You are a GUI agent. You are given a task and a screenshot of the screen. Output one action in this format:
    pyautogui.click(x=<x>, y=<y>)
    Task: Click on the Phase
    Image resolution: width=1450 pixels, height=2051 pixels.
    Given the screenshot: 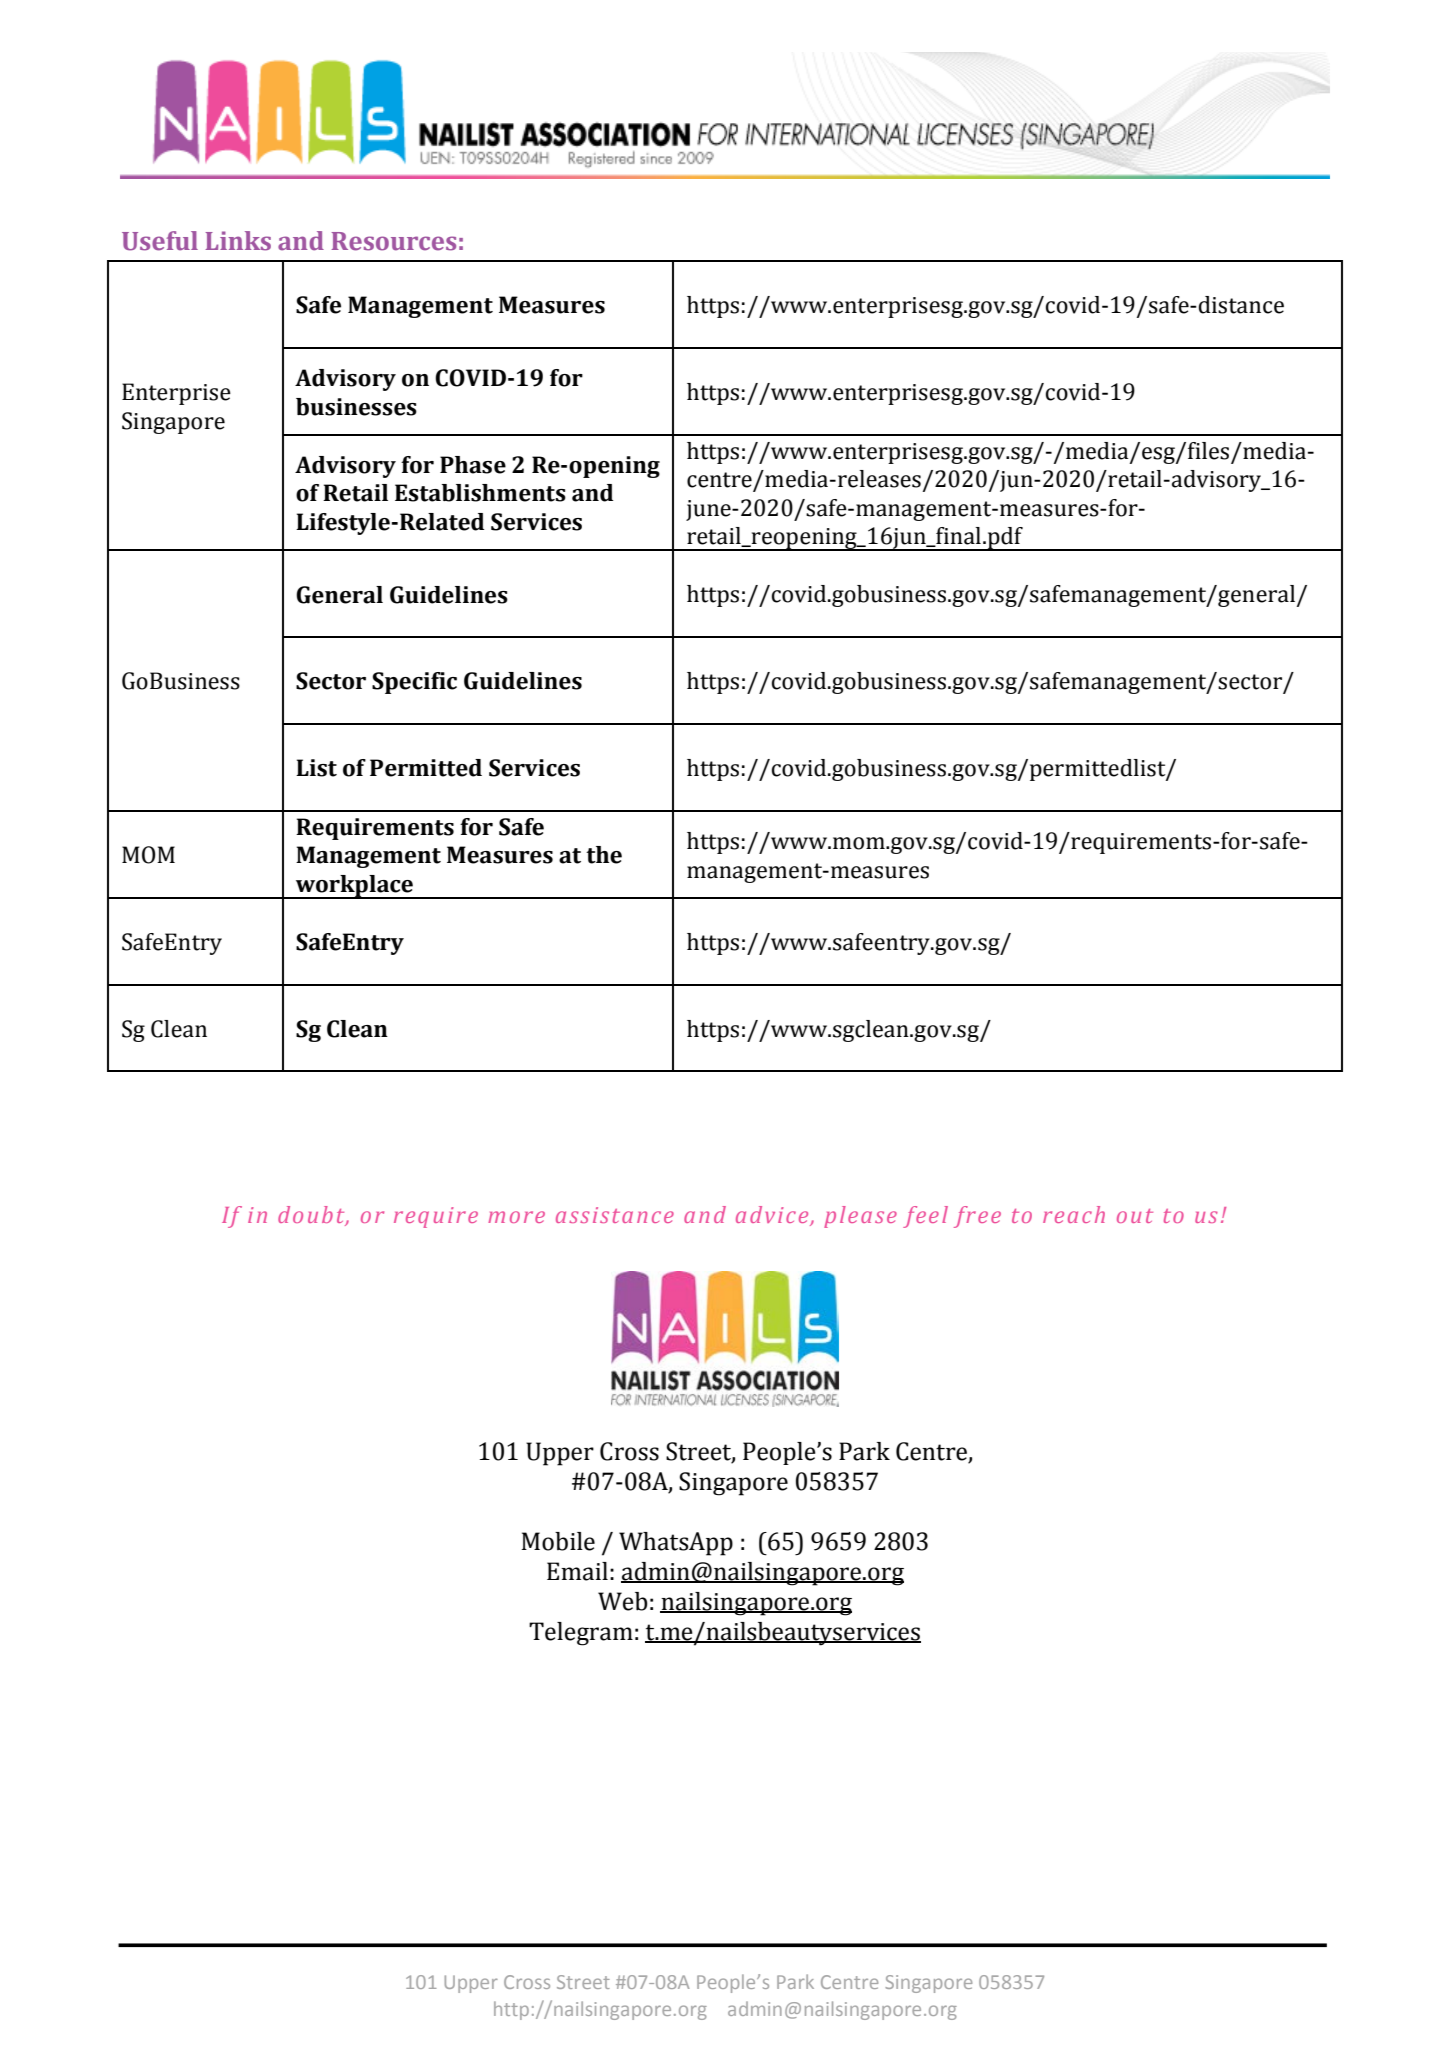 What is the action you would take?
    pyautogui.click(x=473, y=465)
